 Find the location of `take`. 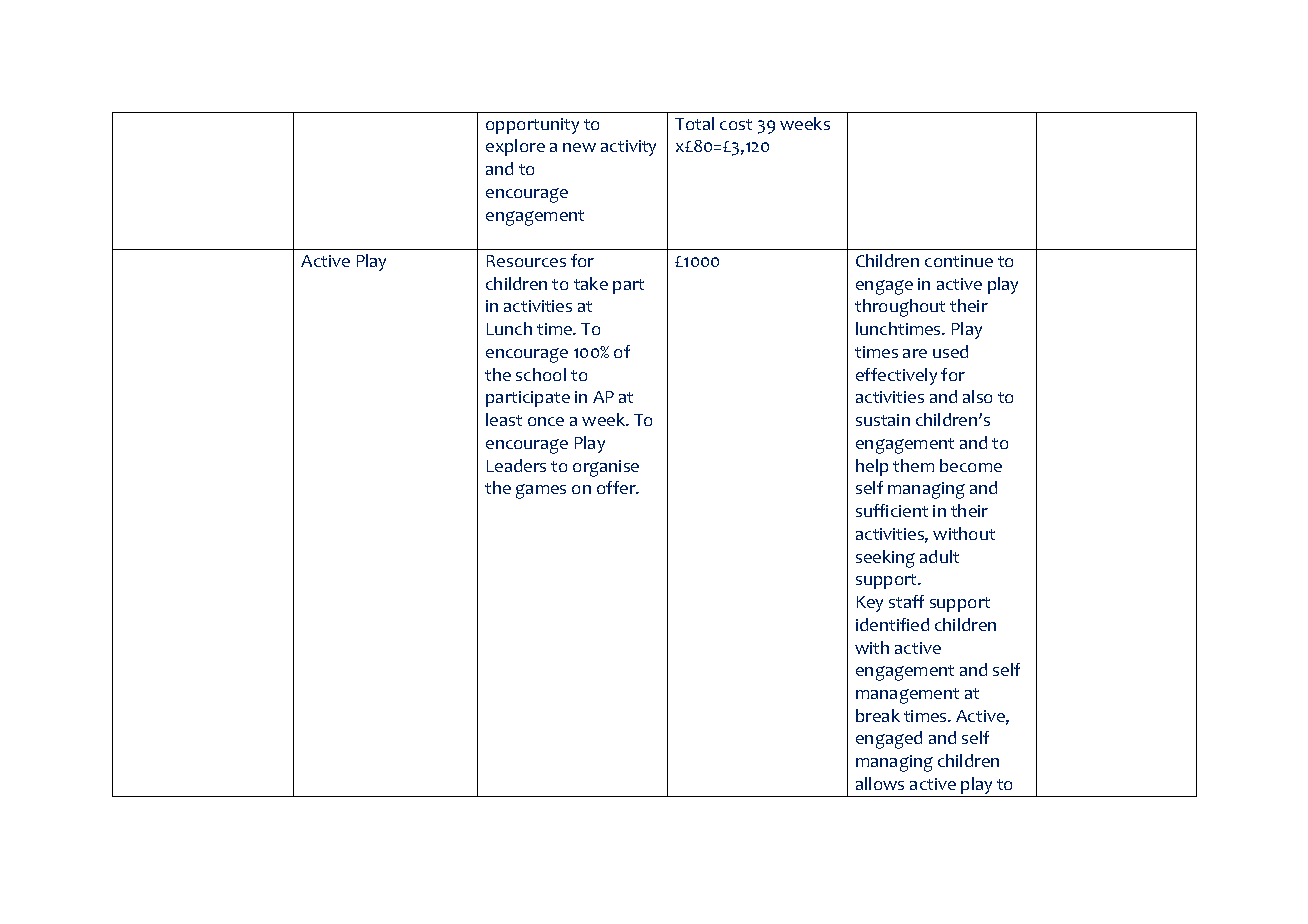

take is located at coordinates (591, 283).
